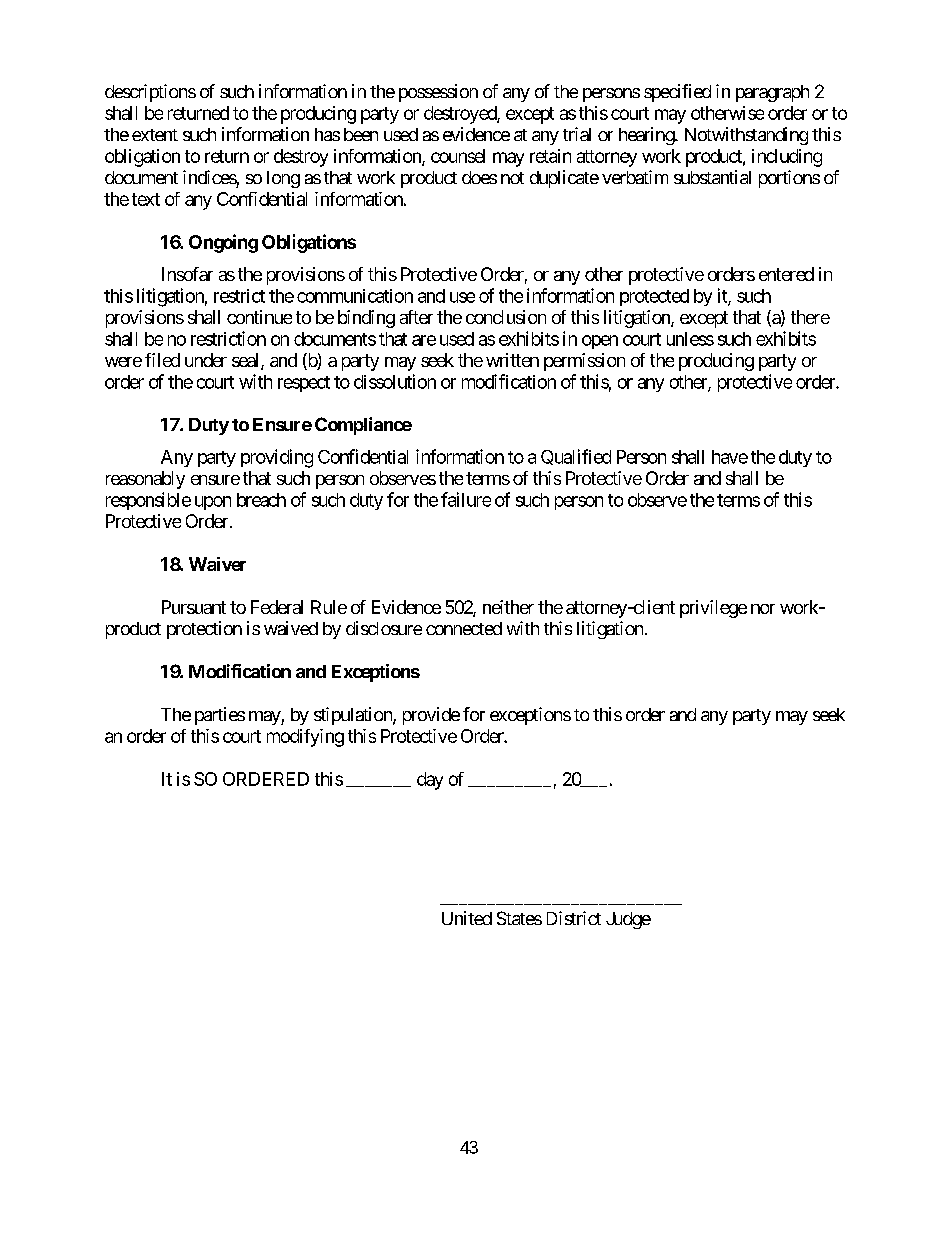  Describe the element at coordinates (155, 135) in the document. I see `extent` at that location.
